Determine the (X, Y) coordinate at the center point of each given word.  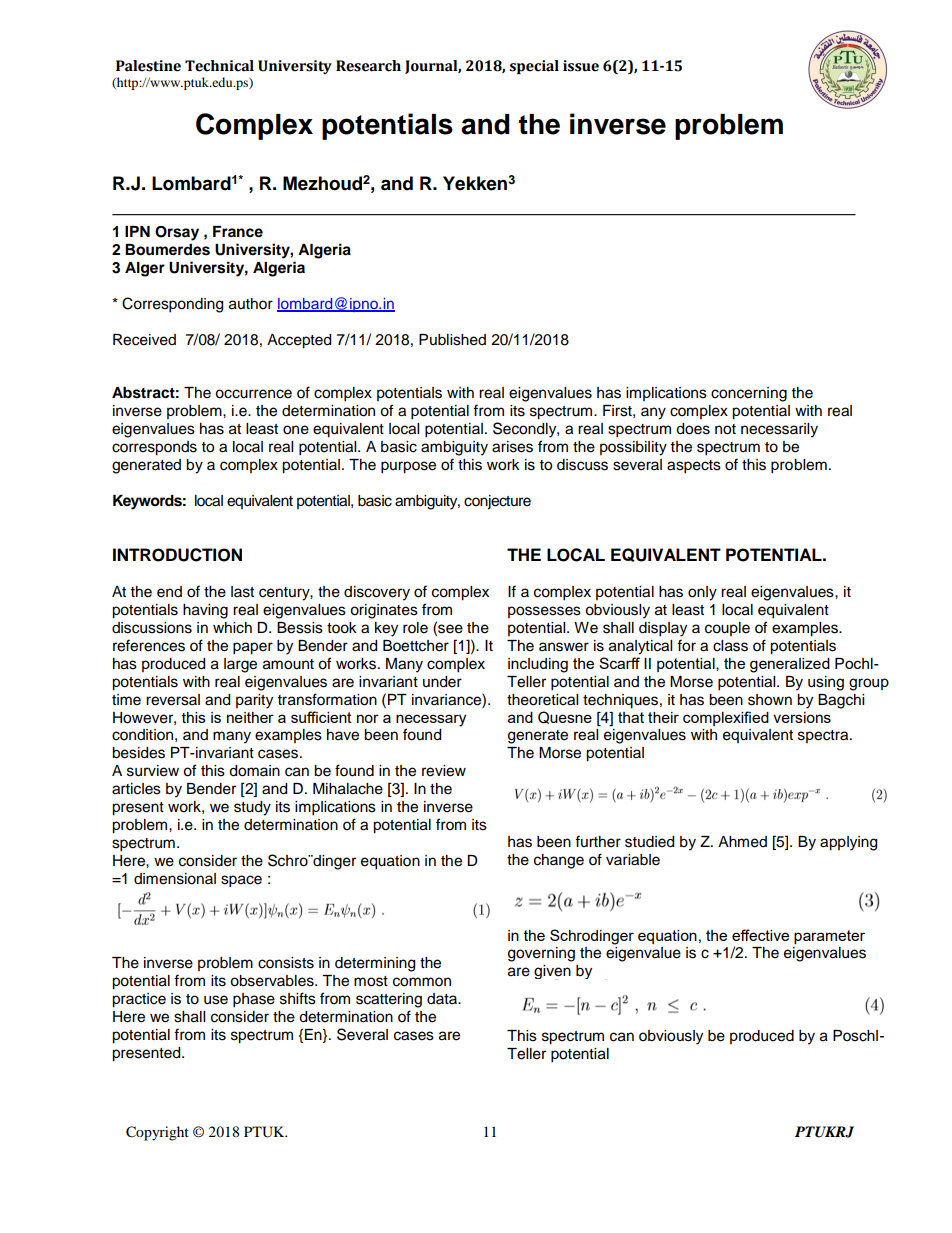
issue (581, 66)
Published (452, 340)
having (205, 611)
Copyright (157, 1133)
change (559, 861)
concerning (749, 394)
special (534, 67)
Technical (219, 66)
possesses (544, 612)
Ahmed (742, 842)
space (241, 881)
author (251, 304)
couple (727, 629)
